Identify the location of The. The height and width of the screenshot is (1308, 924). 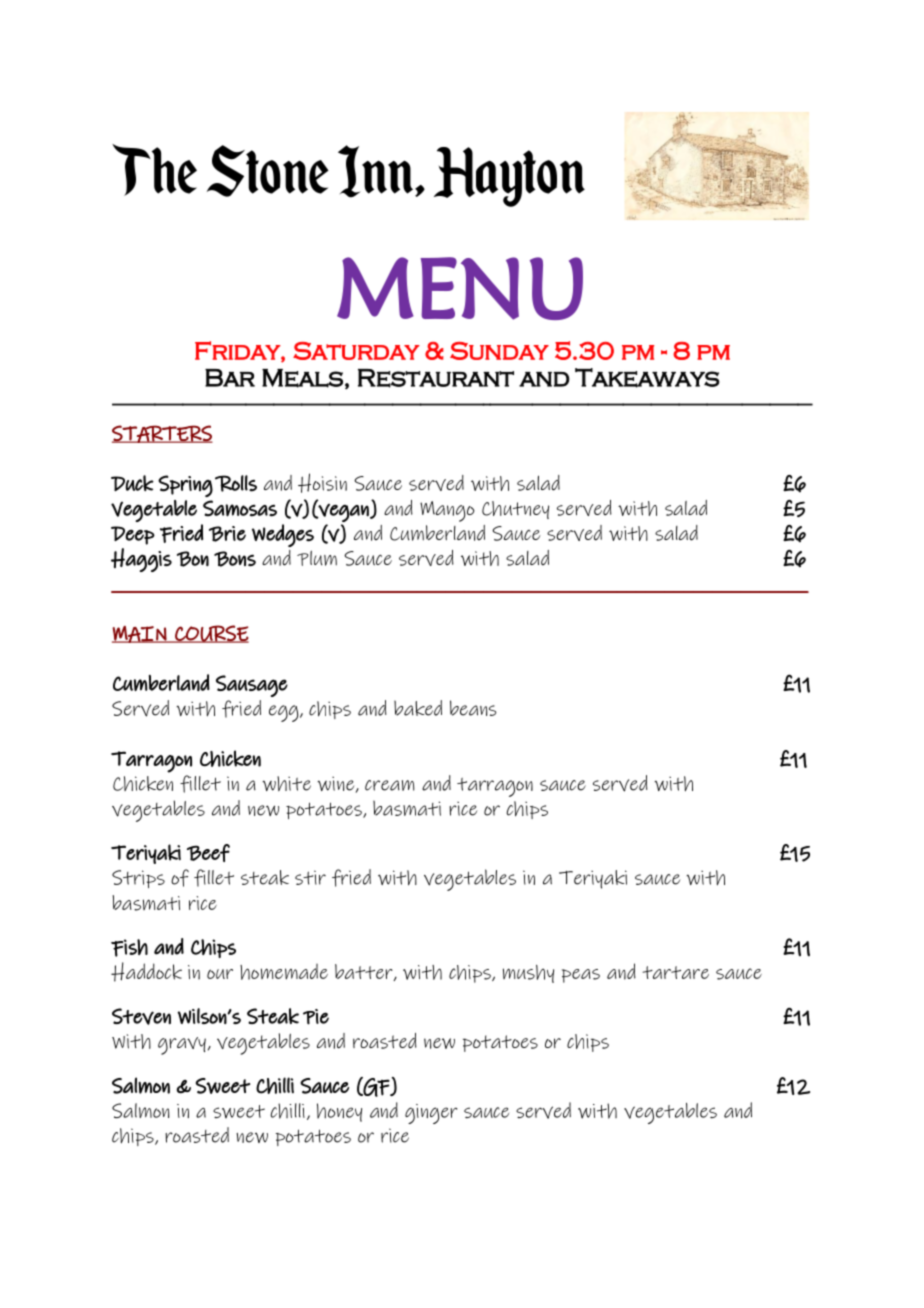
(154, 170).
